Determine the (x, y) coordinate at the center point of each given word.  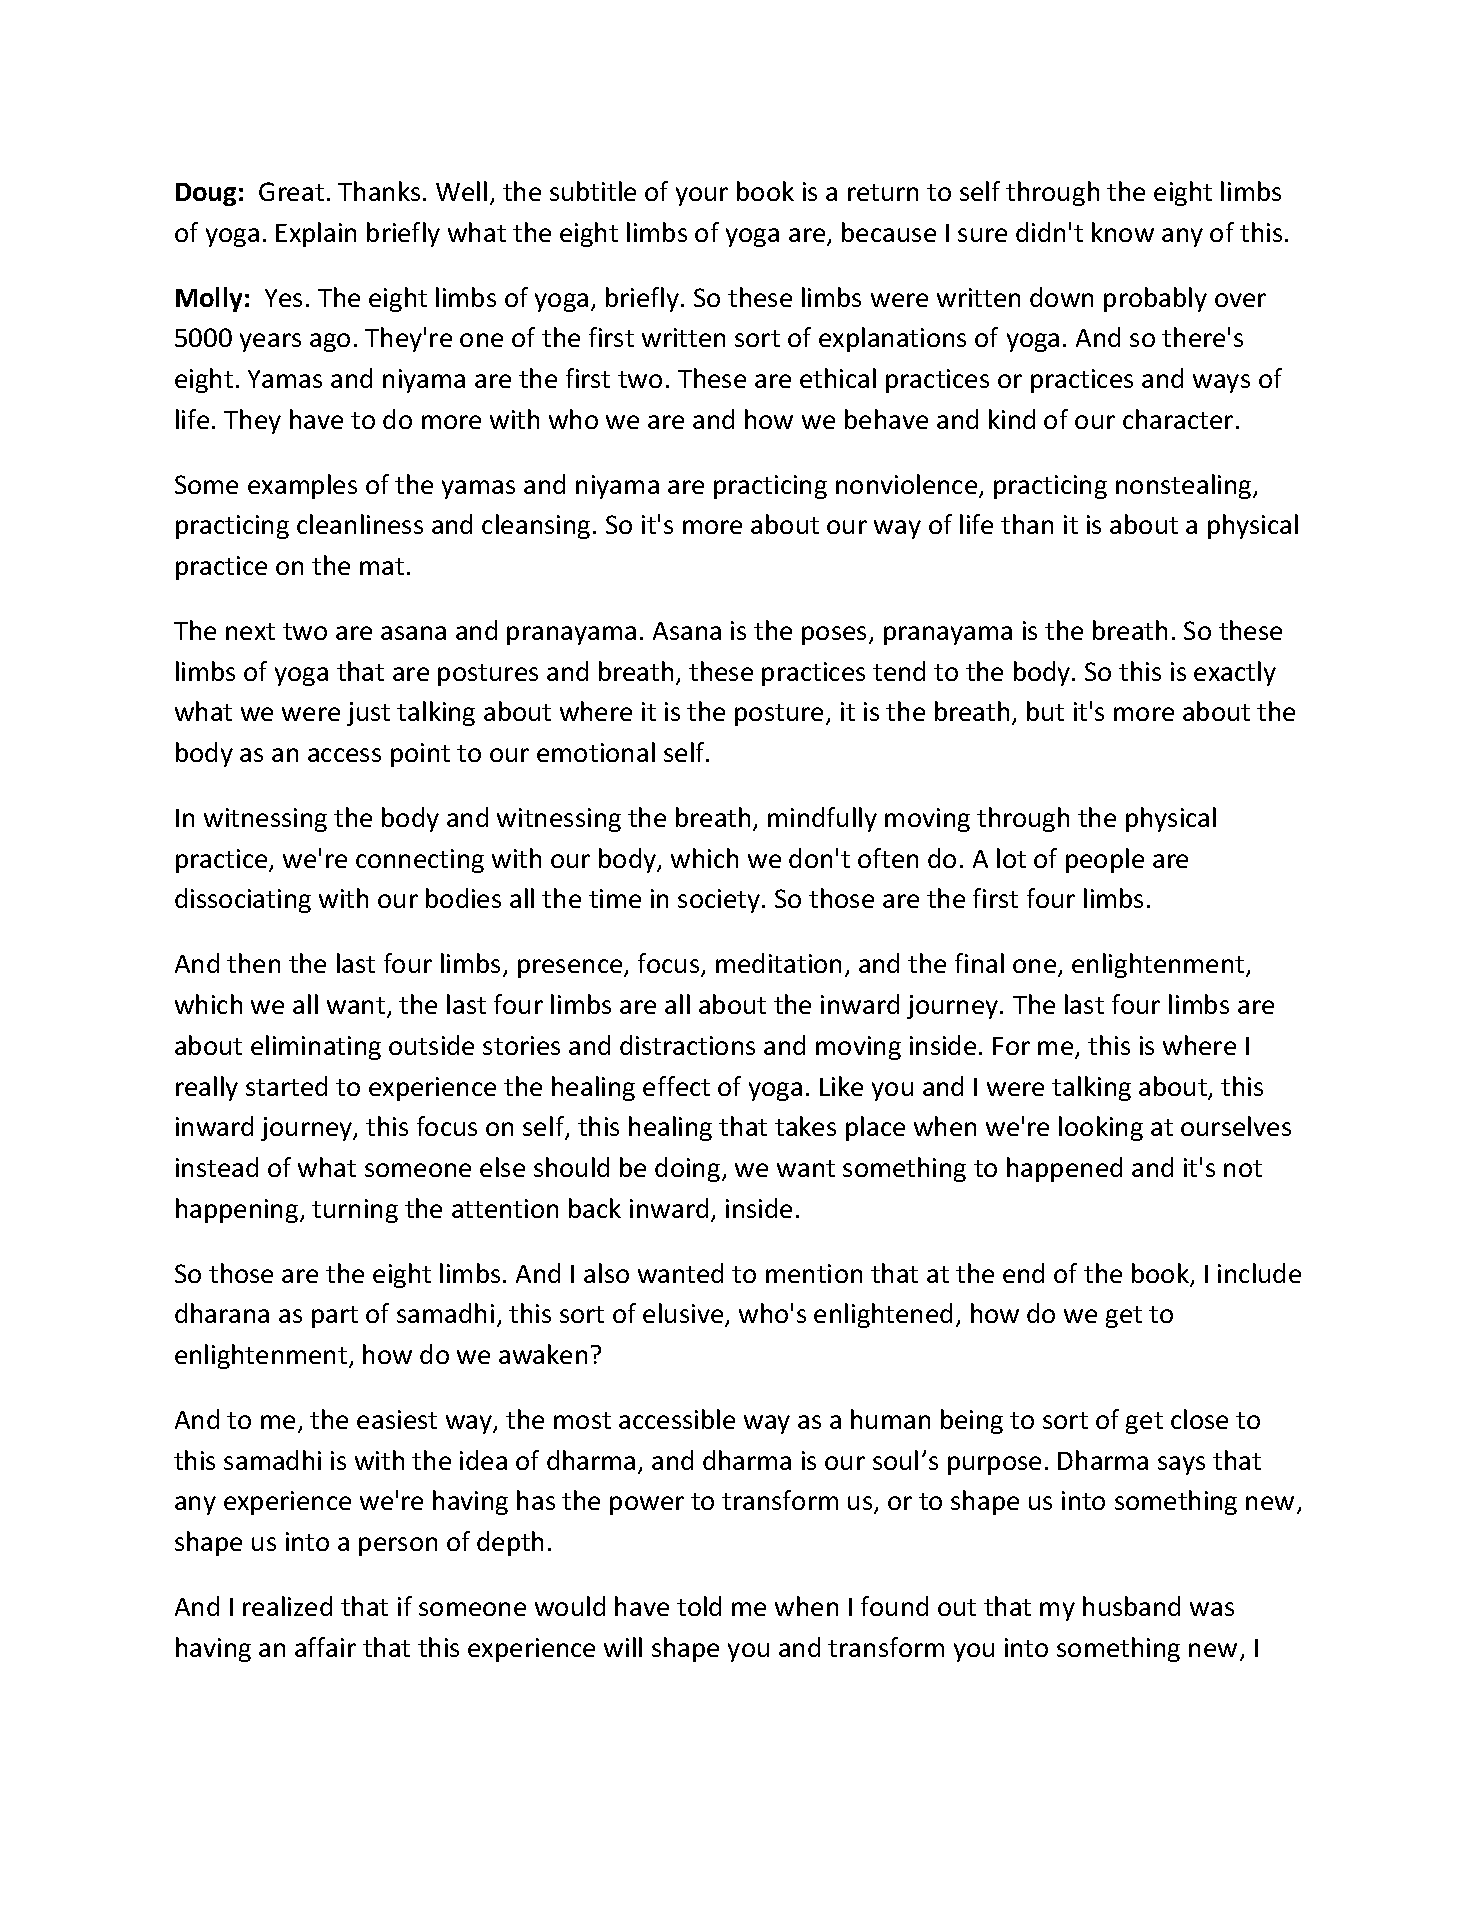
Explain (316, 234)
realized (287, 1606)
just (368, 714)
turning (355, 1211)
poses (836, 635)
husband (1131, 1606)
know (1123, 232)
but (1045, 711)
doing (687, 1169)
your (702, 196)
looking (1101, 1128)
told (699, 1606)
